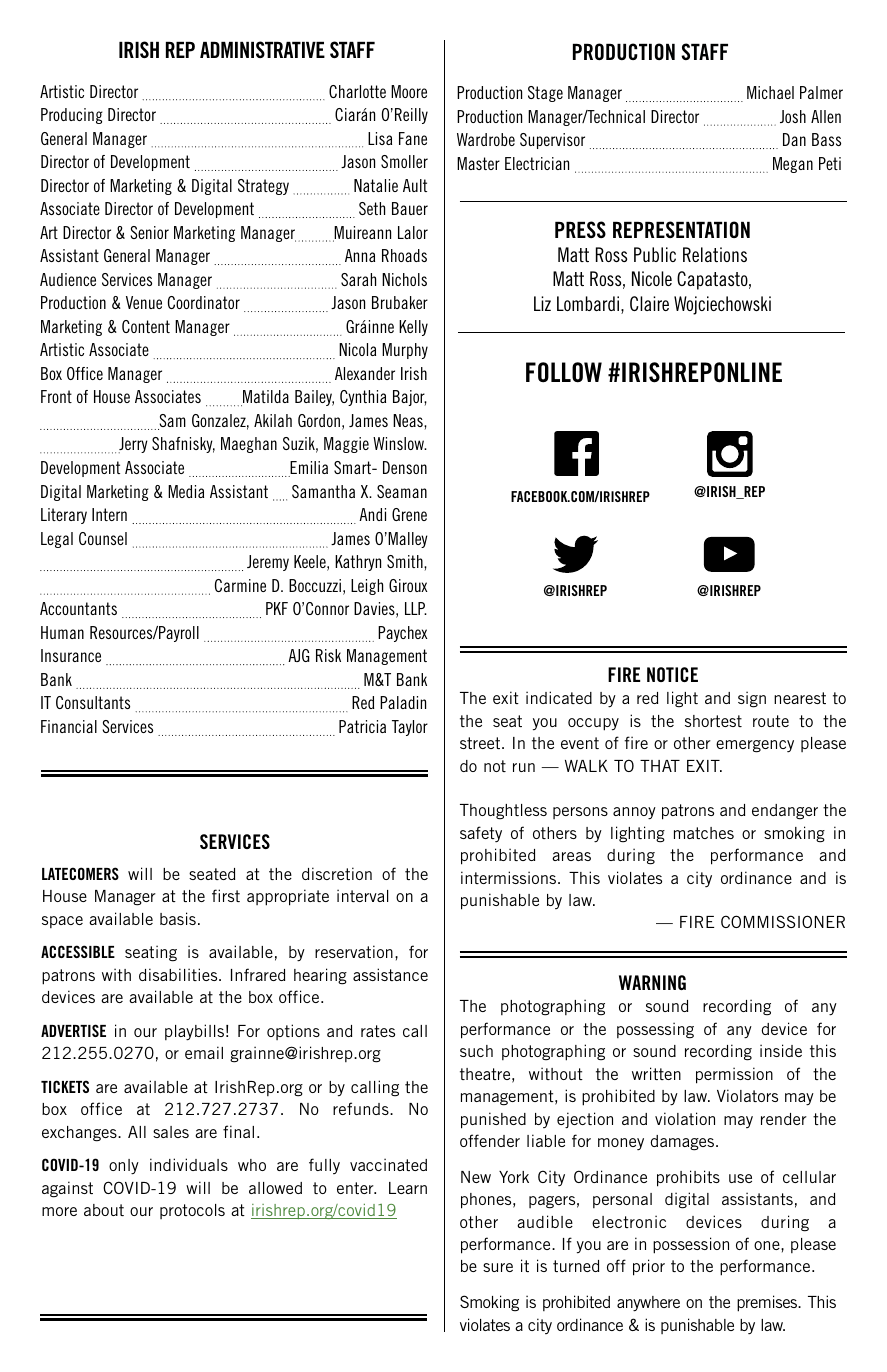 The image size is (887, 1372). What do you see at coordinates (72, 116) in the screenshot?
I see `Producing` at bounding box center [72, 116].
